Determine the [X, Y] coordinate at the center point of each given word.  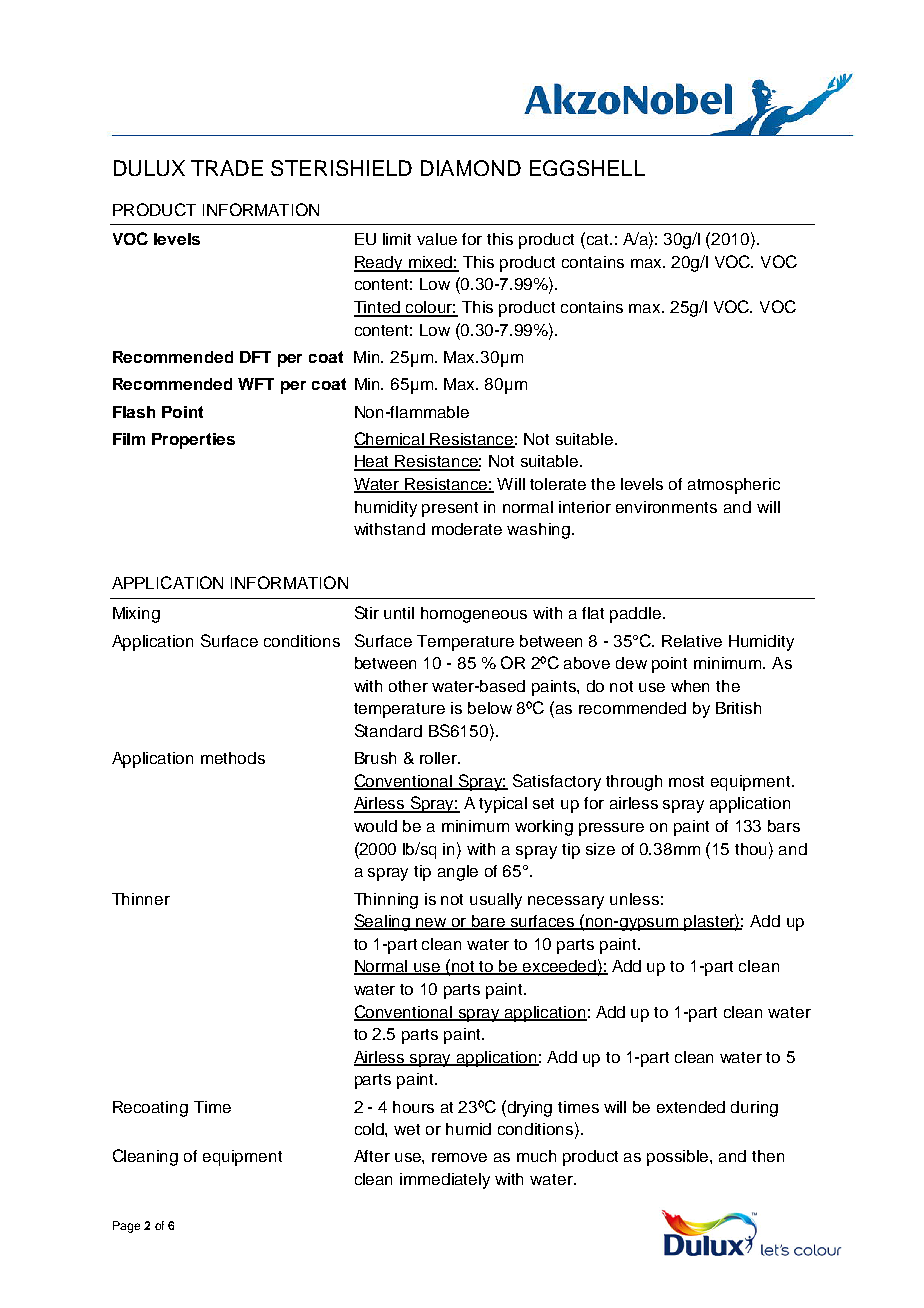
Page [126, 1227]
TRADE [227, 168]
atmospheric [734, 486]
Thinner [141, 899]
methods [233, 758]
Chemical [390, 440]
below [490, 708]
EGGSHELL [587, 168]
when [690, 686]
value [437, 239]
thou [752, 848]
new [432, 924]
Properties [193, 441]
